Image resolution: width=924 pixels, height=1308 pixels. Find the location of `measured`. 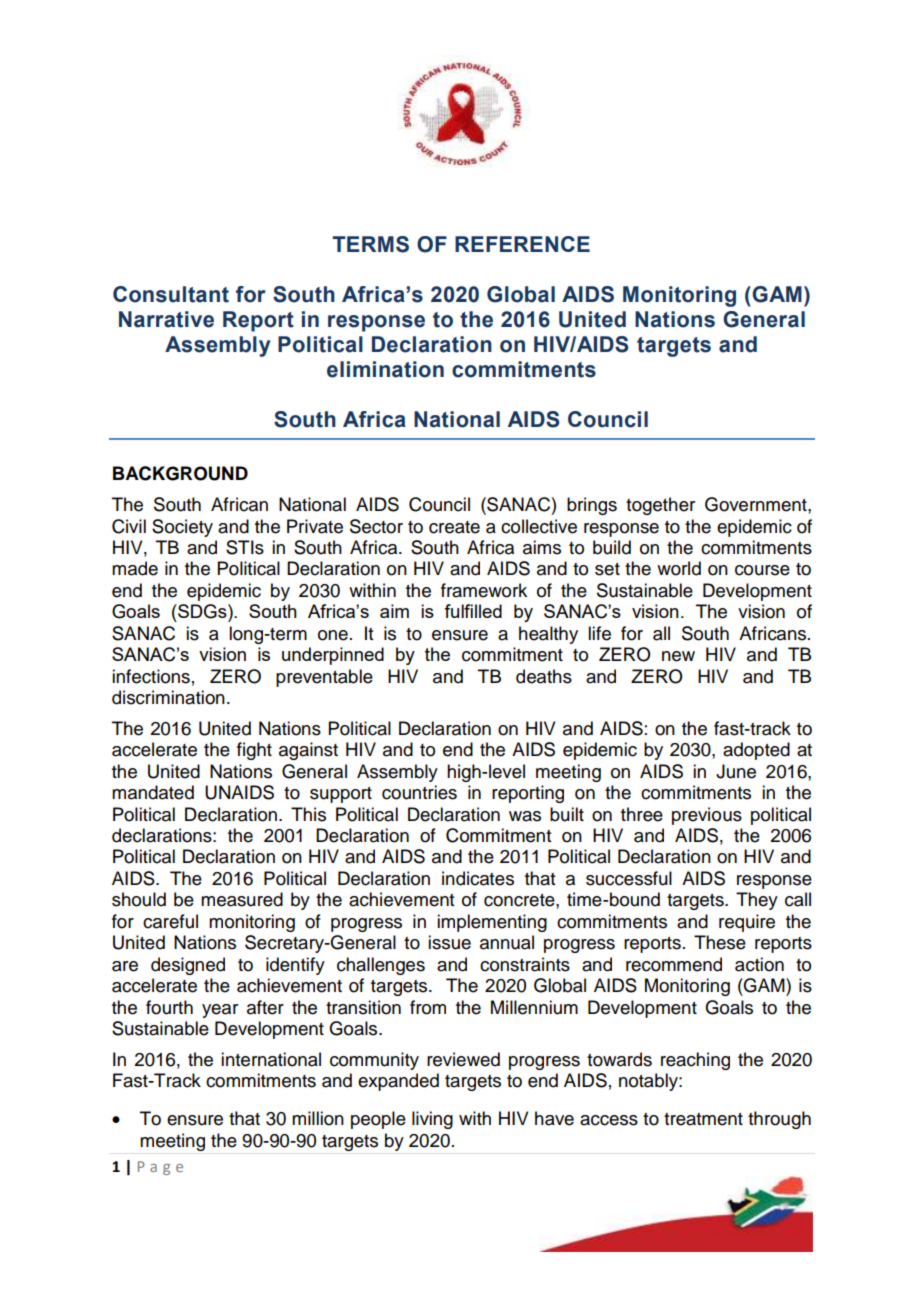

measured is located at coordinates (242, 899).
